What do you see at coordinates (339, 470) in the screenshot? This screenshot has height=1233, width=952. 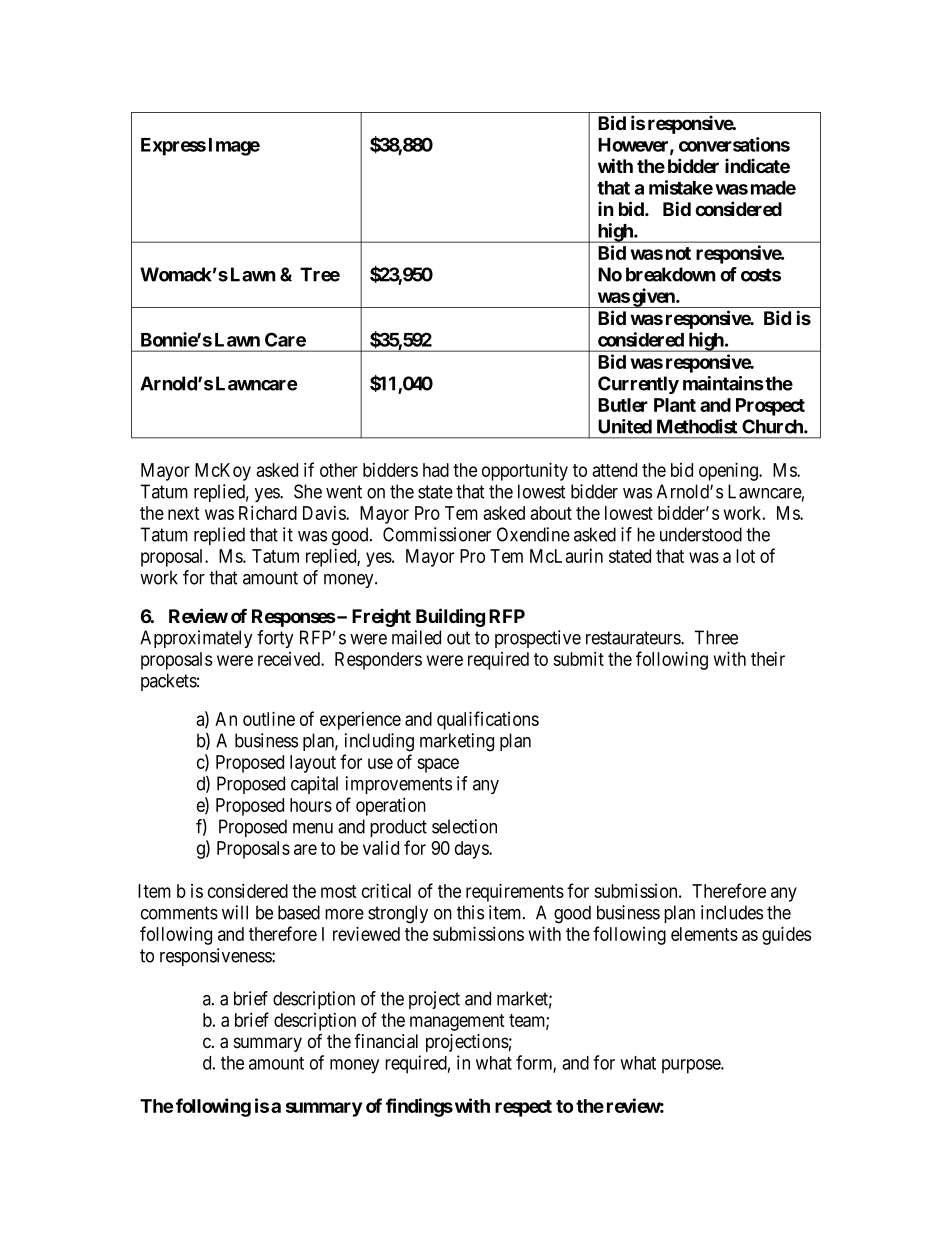 I see `other` at bounding box center [339, 470].
